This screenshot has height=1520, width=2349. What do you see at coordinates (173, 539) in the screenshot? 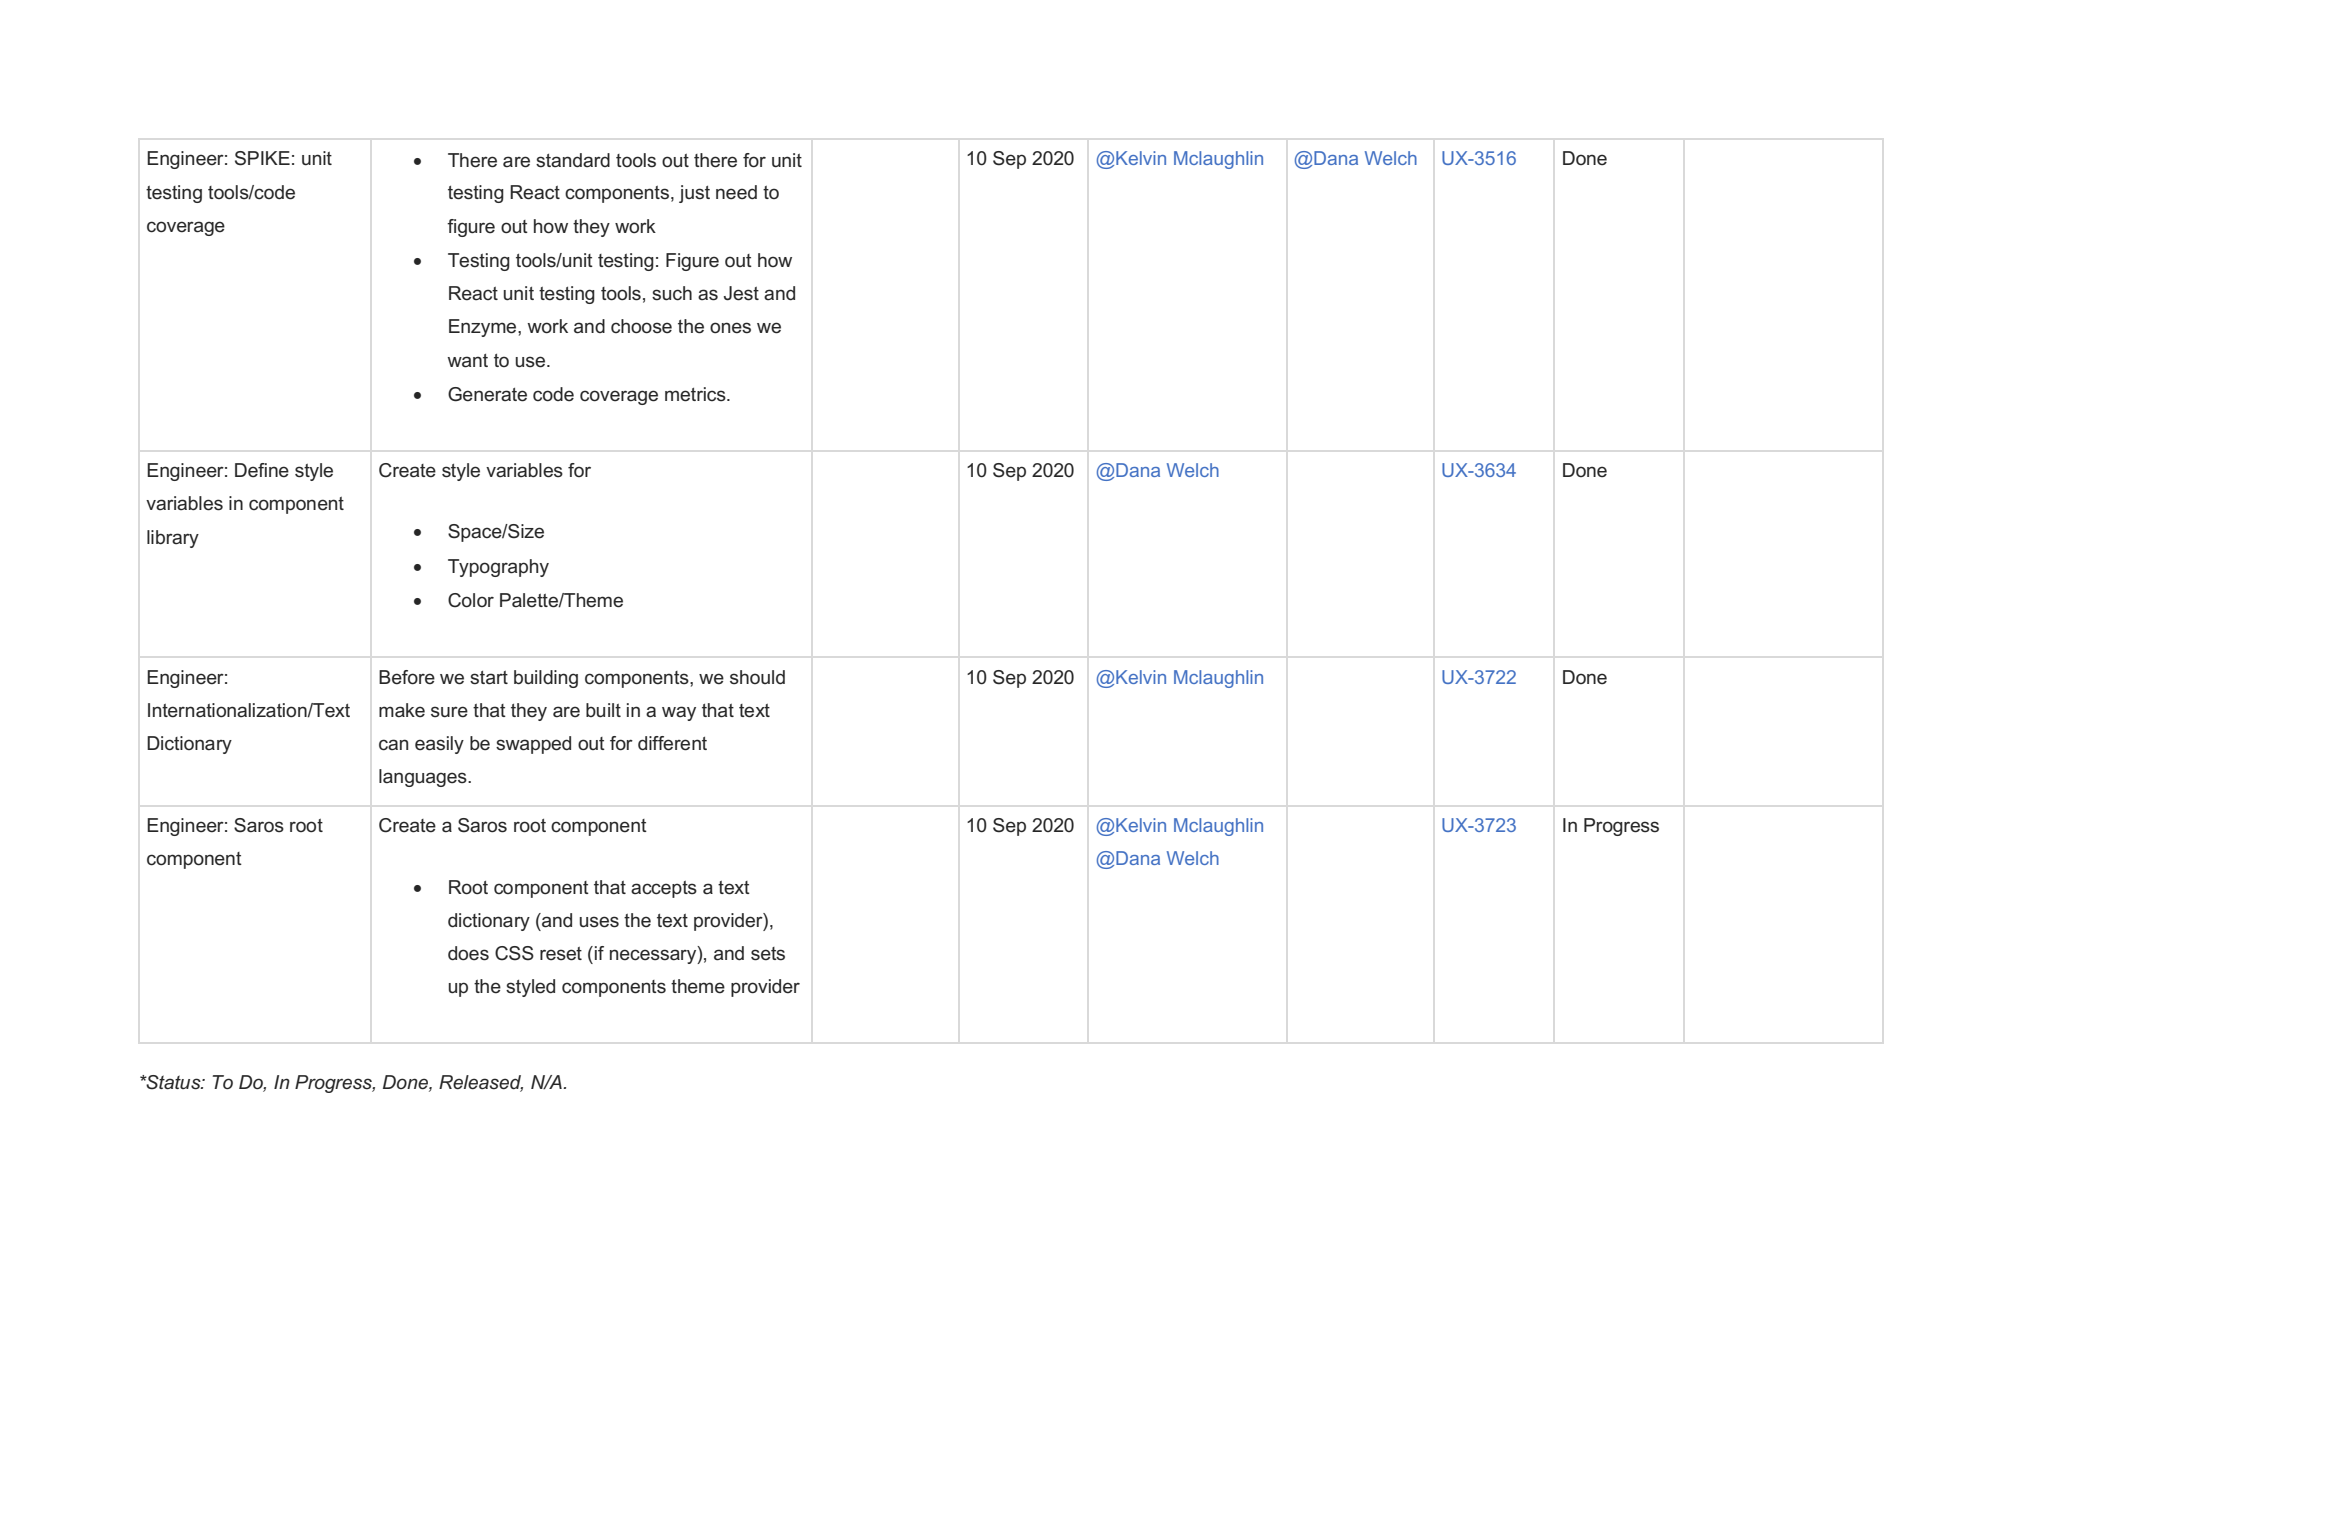
I see `library` at bounding box center [173, 539].
